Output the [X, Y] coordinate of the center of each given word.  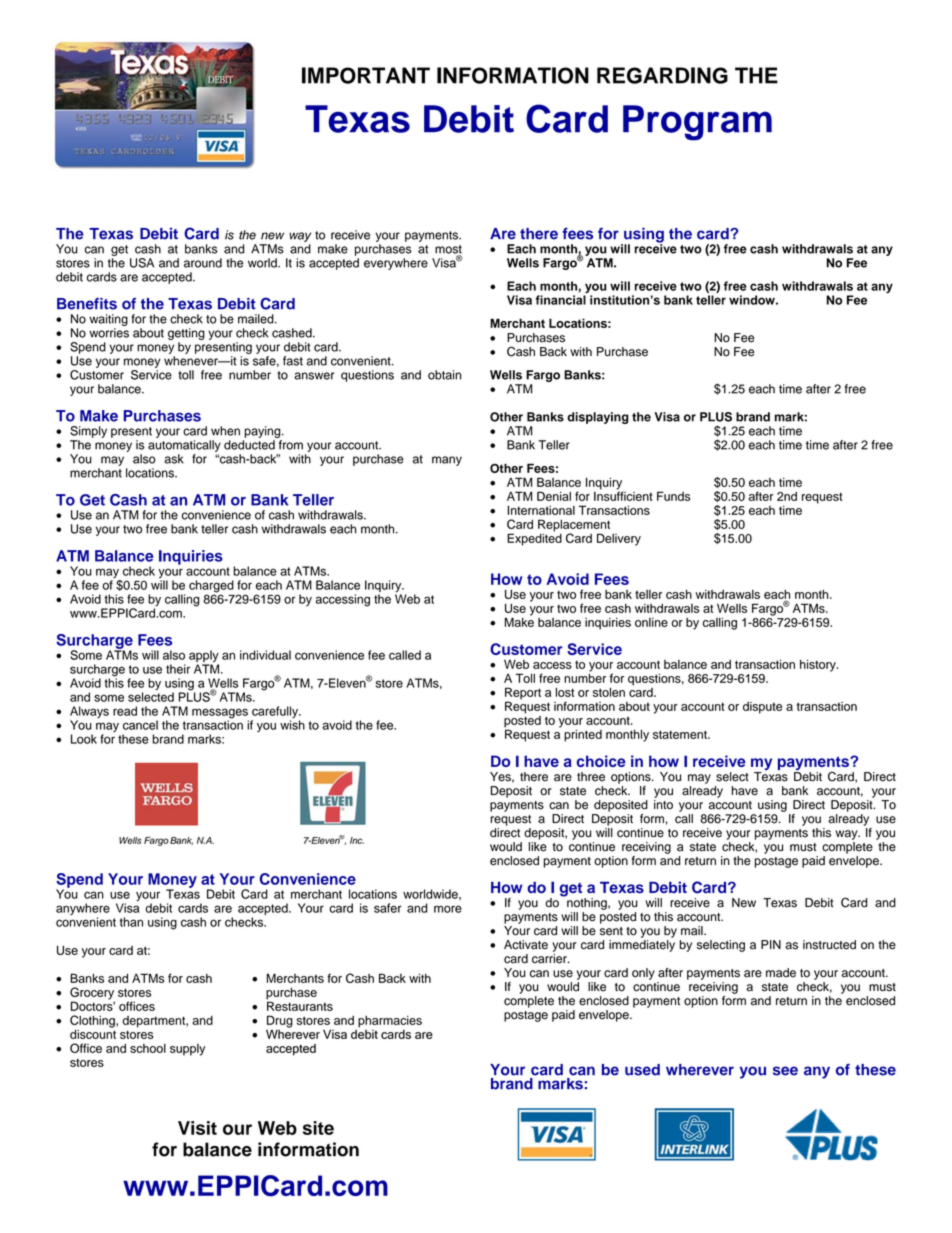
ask [174, 459]
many [447, 461]
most [448, 250]
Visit [197, 1128]
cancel [140, 725]
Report [523, 694]
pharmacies [390, 1022]
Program [697, 123]
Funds [673, 496]
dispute [762, 708]
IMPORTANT [366, 75]
